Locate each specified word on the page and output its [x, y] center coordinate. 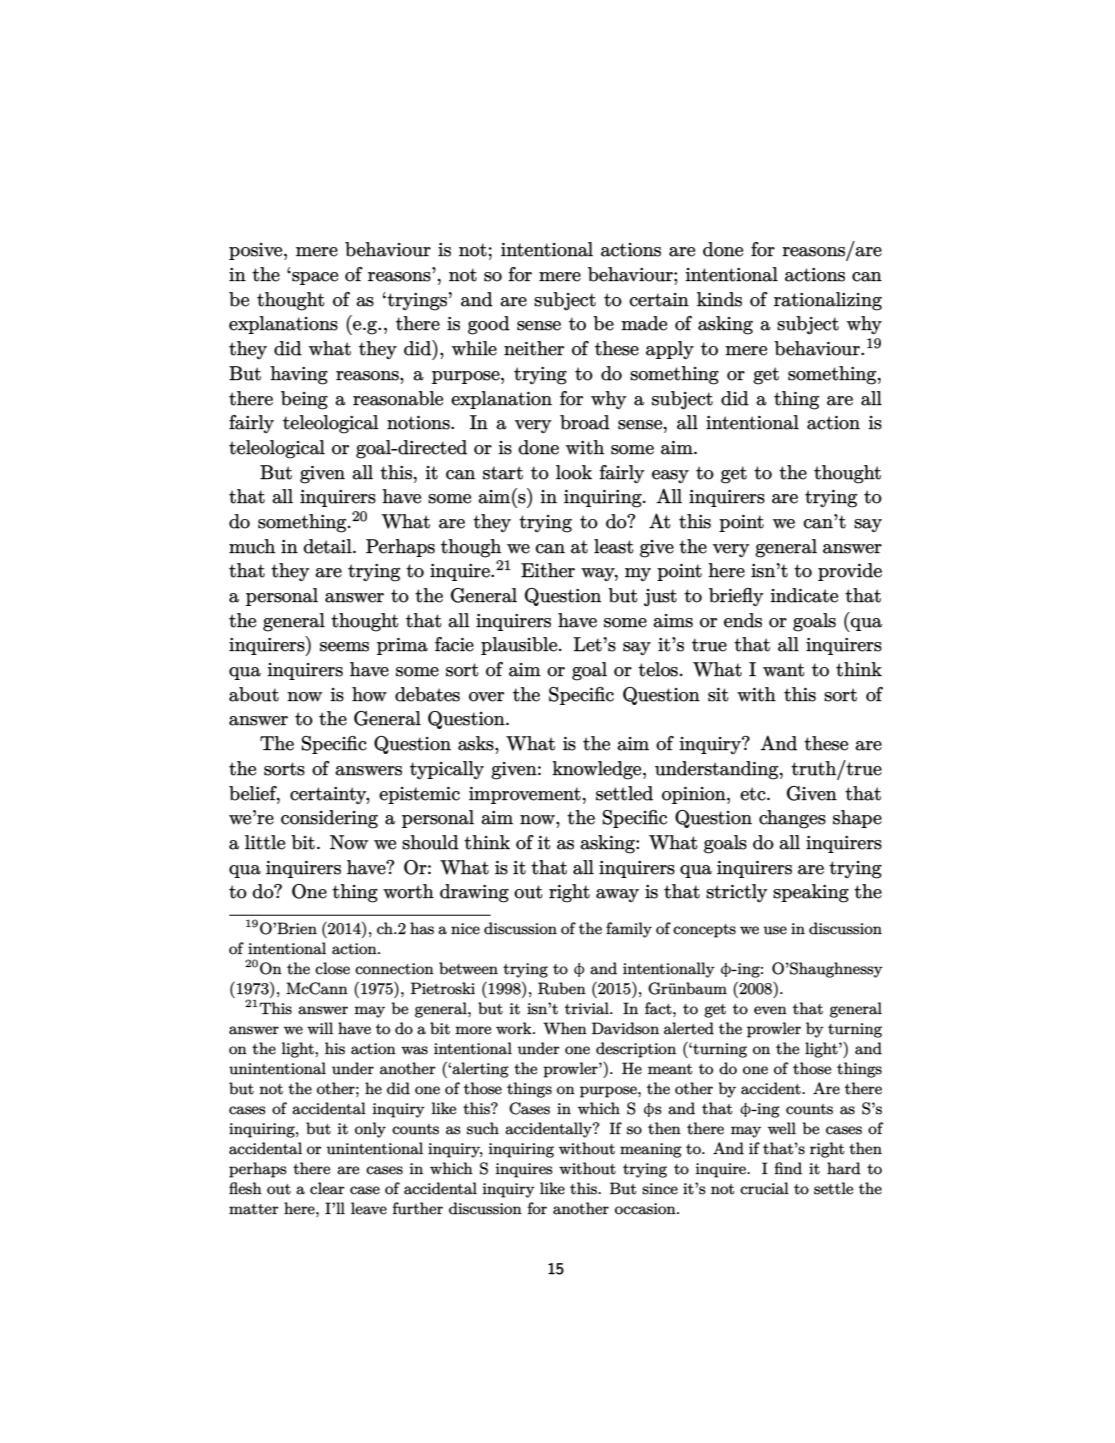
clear [327, 1188]
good [489, 325]
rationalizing [828, 301]
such [483, 1128]
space [314, 278]
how [369, 694]
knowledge [598, 770]
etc [754, 794]
